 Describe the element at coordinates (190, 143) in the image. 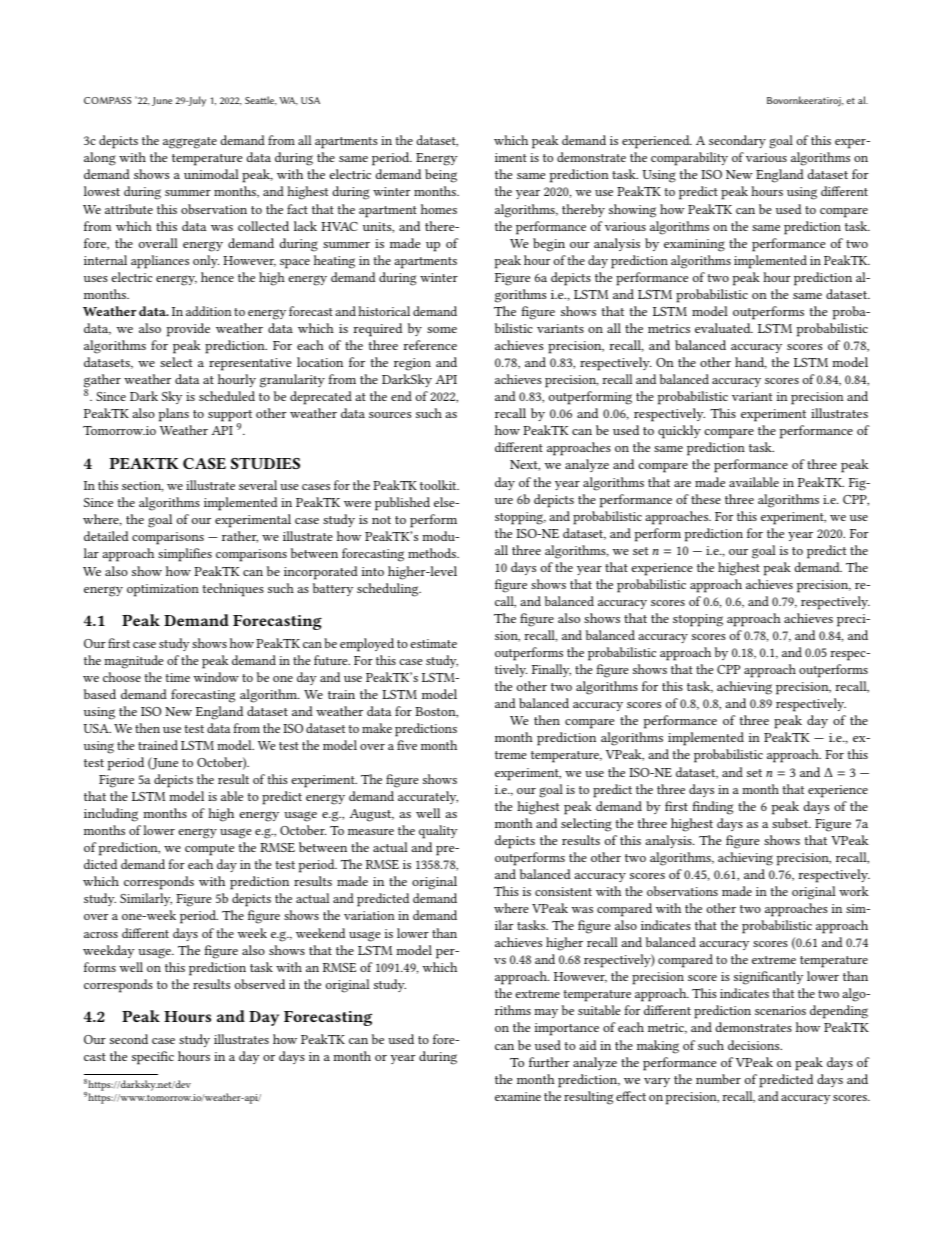

I see `aggregate` at that location.
